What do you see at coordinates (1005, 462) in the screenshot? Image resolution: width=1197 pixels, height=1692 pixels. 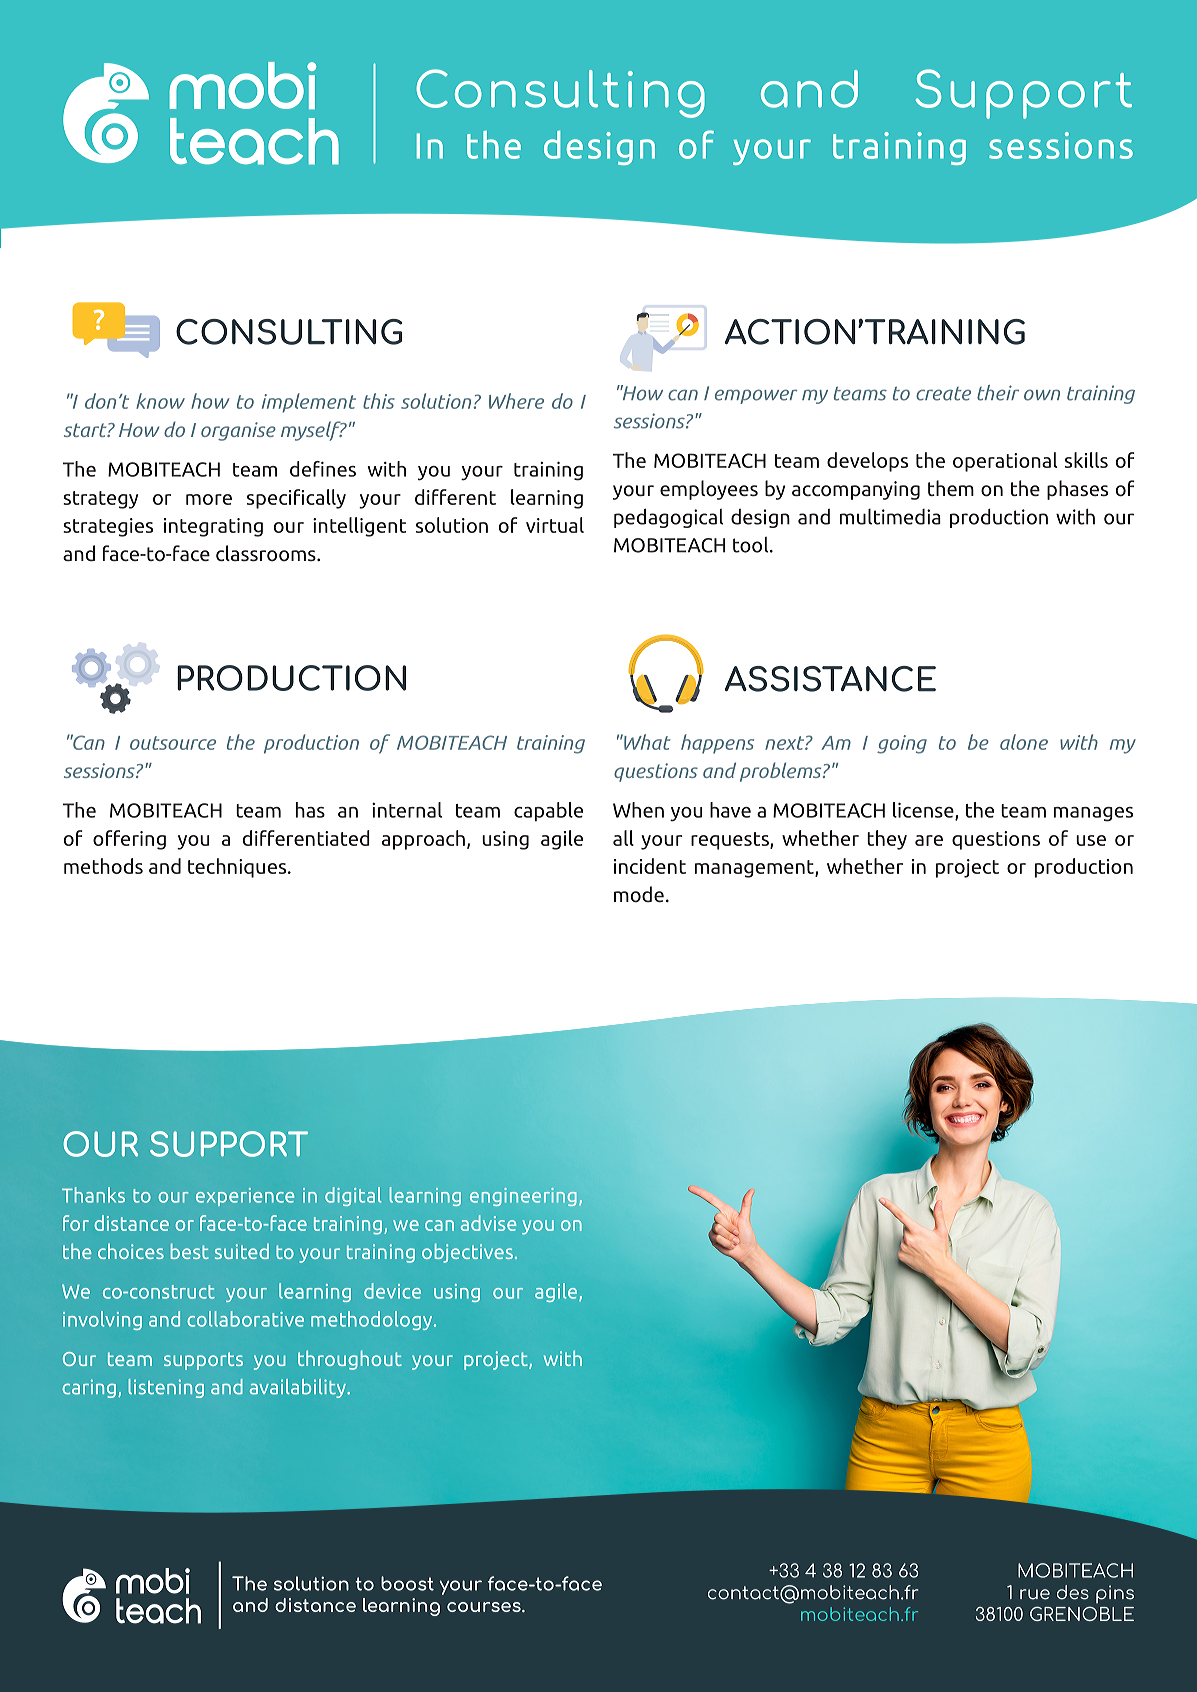 I see `operational` at bounding box center [1005, 462].
